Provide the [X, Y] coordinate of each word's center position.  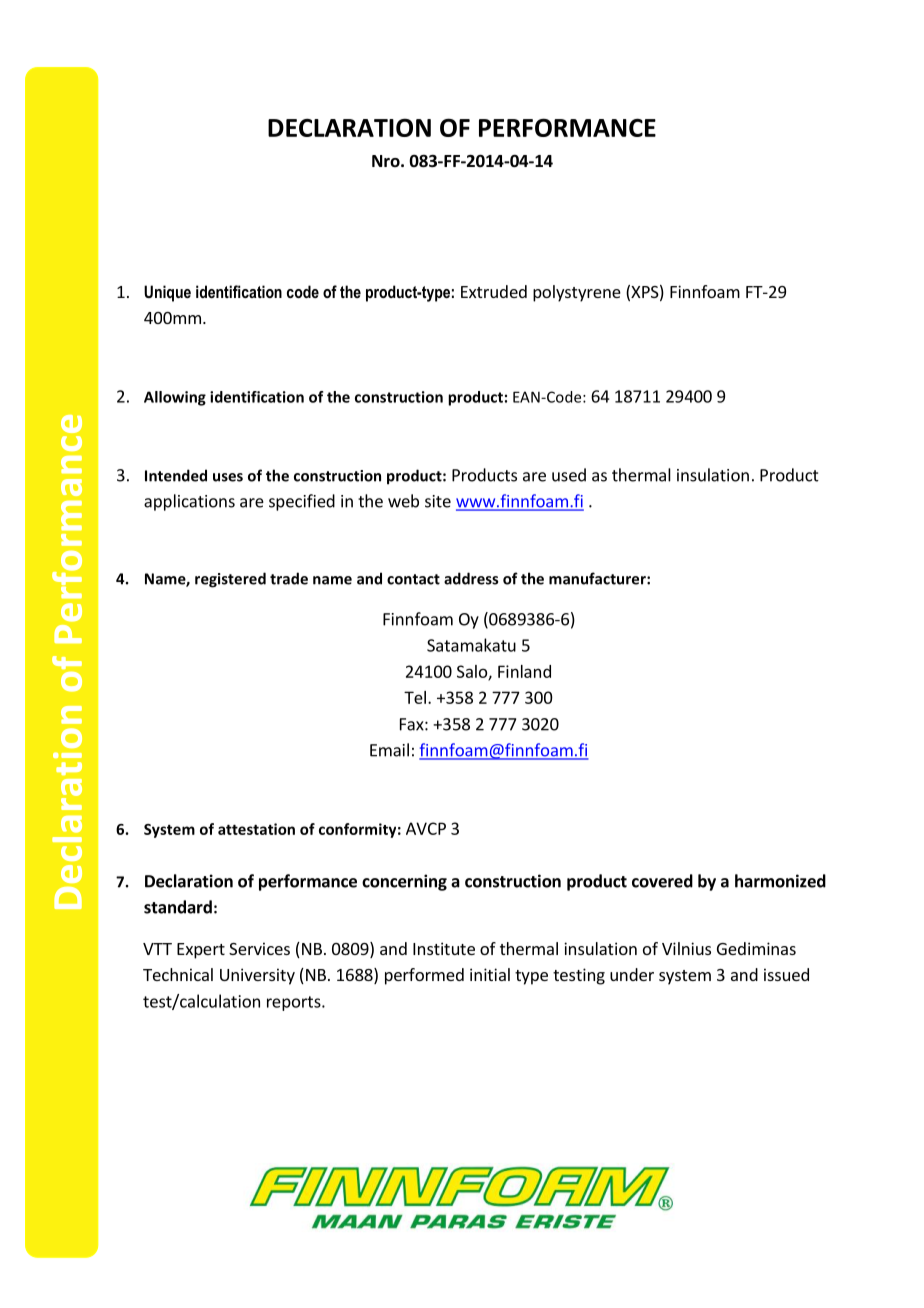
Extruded [494, 291]
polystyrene [577, 293]
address [471, 578]
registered [230, 580]
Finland [524, 671]
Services [259, 948]
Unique [167, 293]
